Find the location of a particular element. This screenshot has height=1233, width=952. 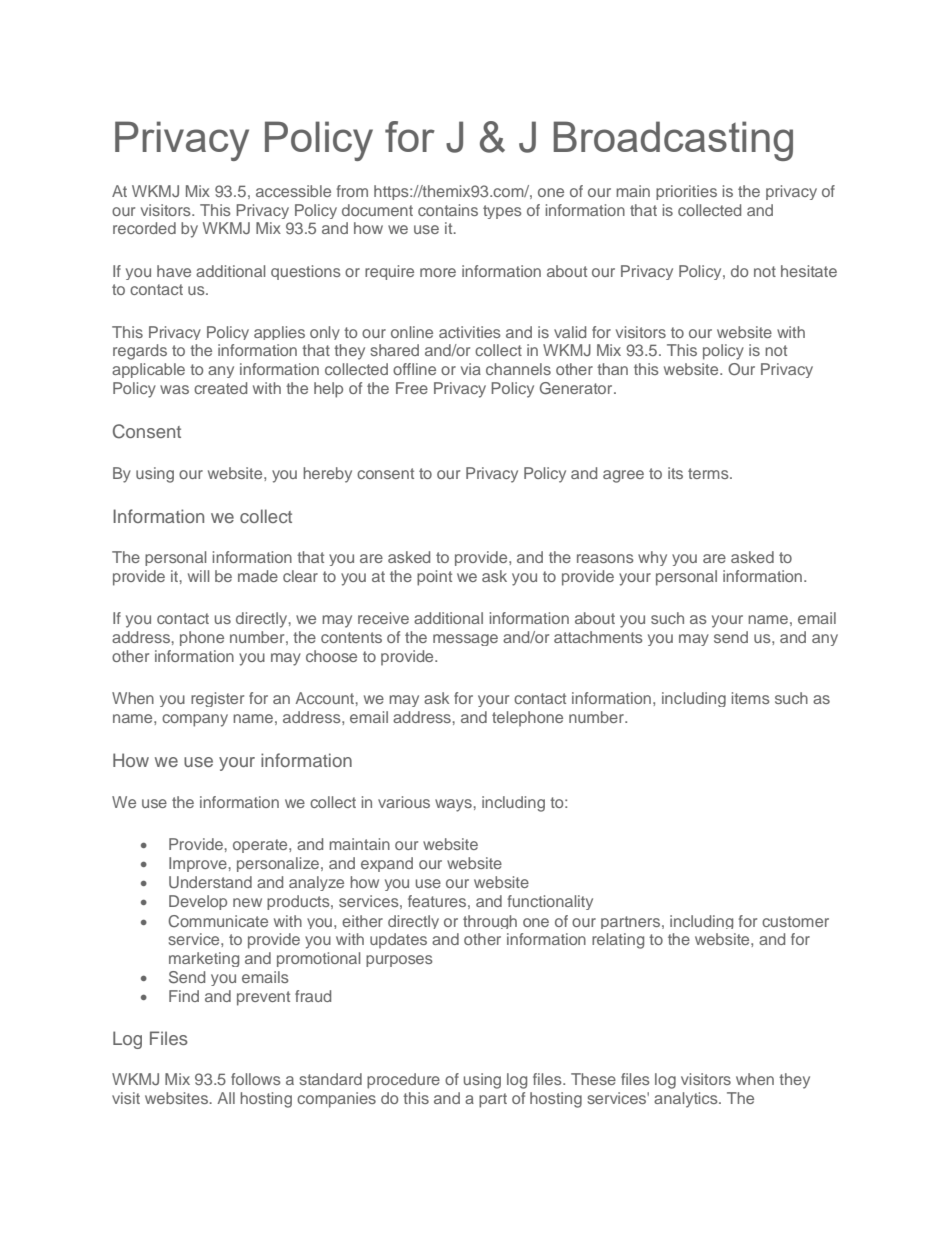

priorities is located at coordinates (686, 192).
